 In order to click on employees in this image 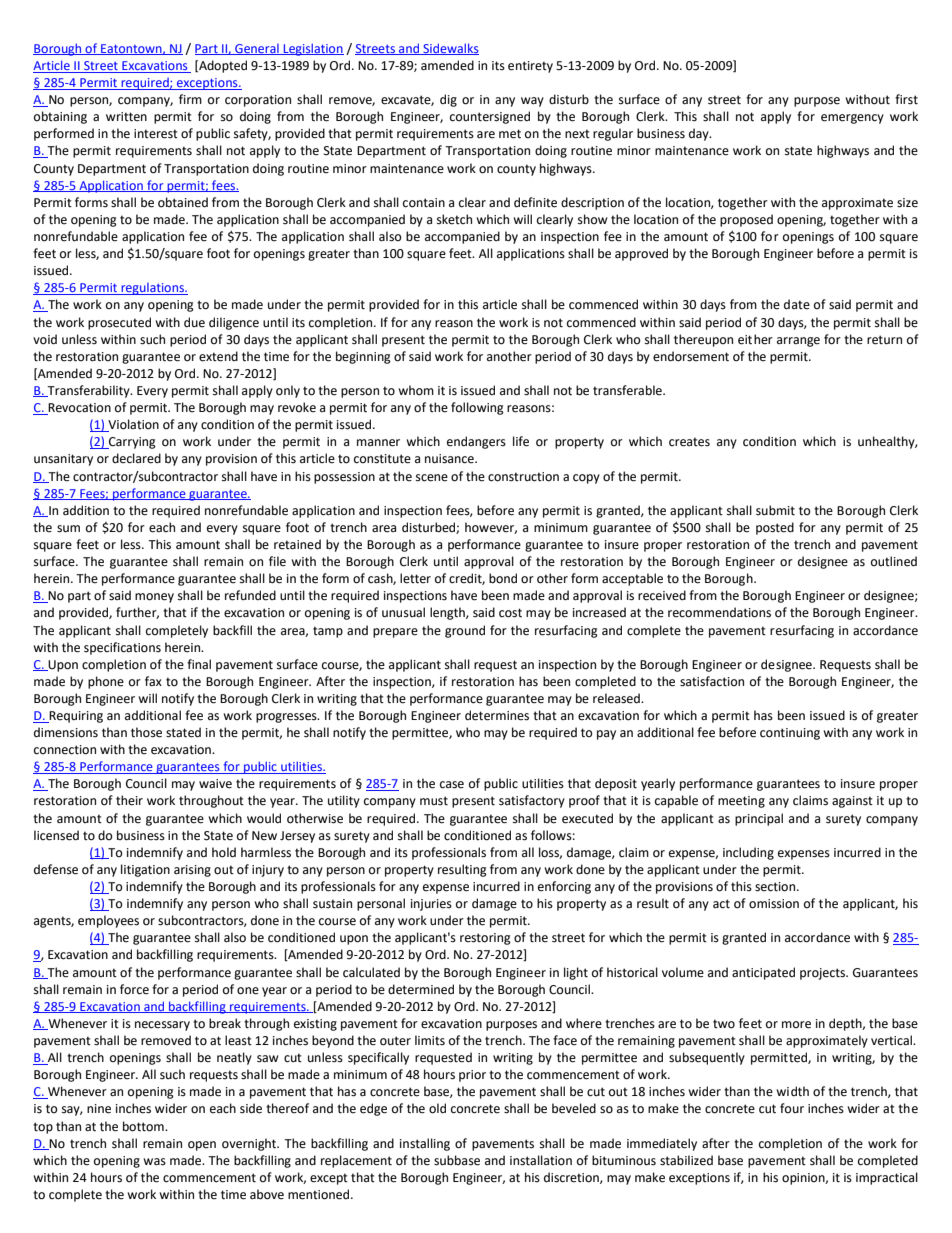, I will do `click(108, 921)`.
